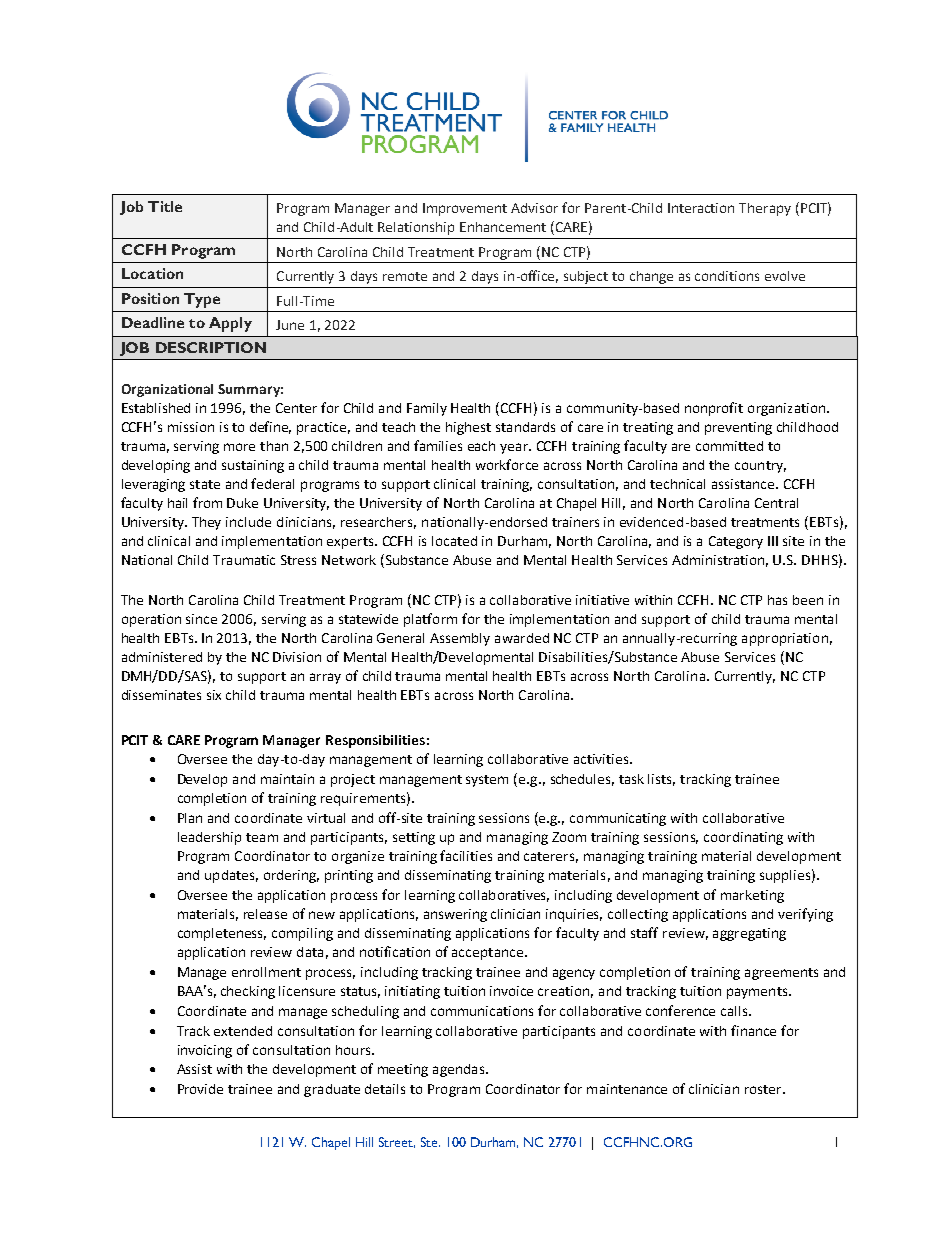 The height and width of the screenshot is (1233, 952). I want to click on appropriation, so click(785, 639).
